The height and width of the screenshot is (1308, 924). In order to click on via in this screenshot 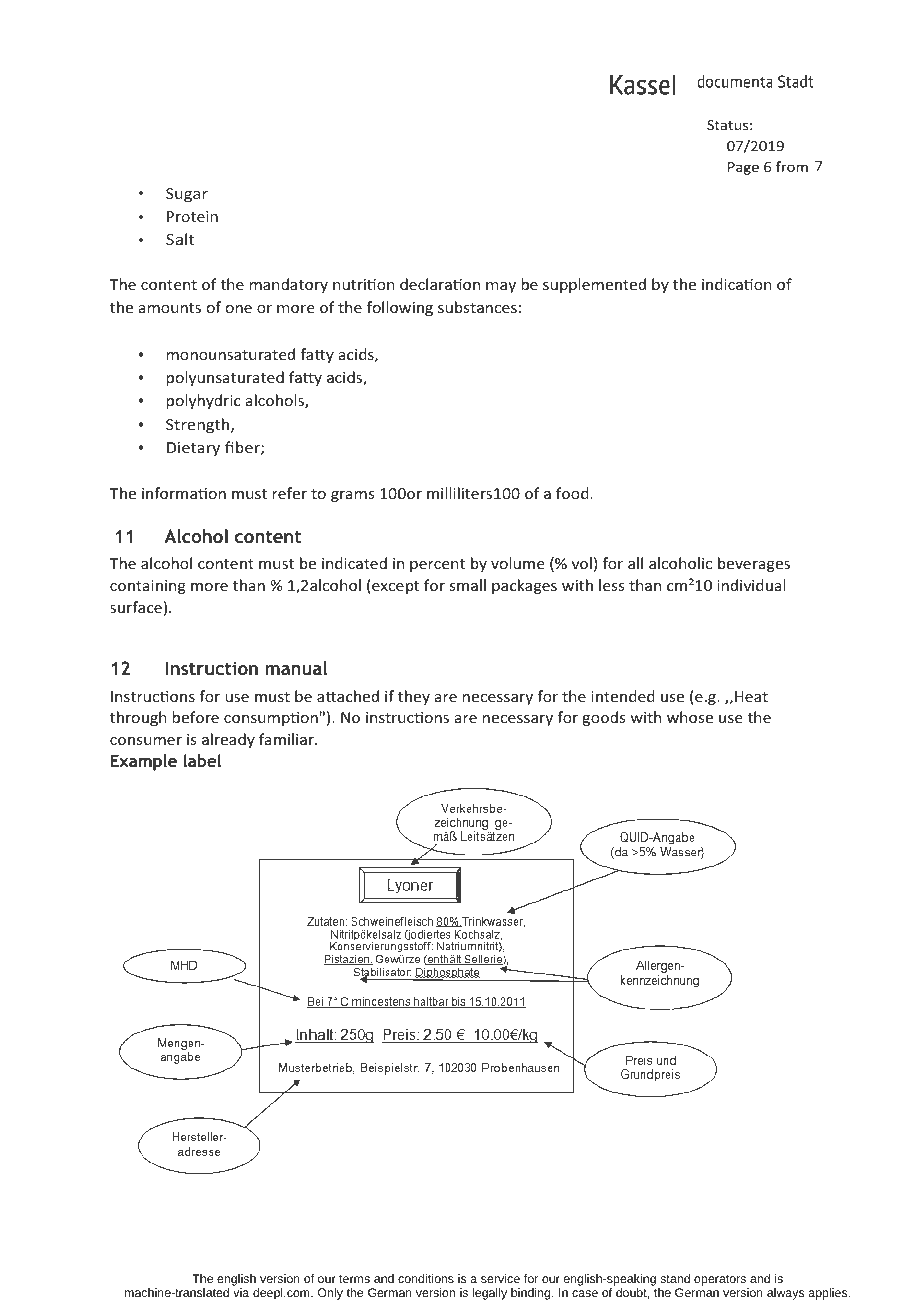, I will do `click(241, 1292)`.
